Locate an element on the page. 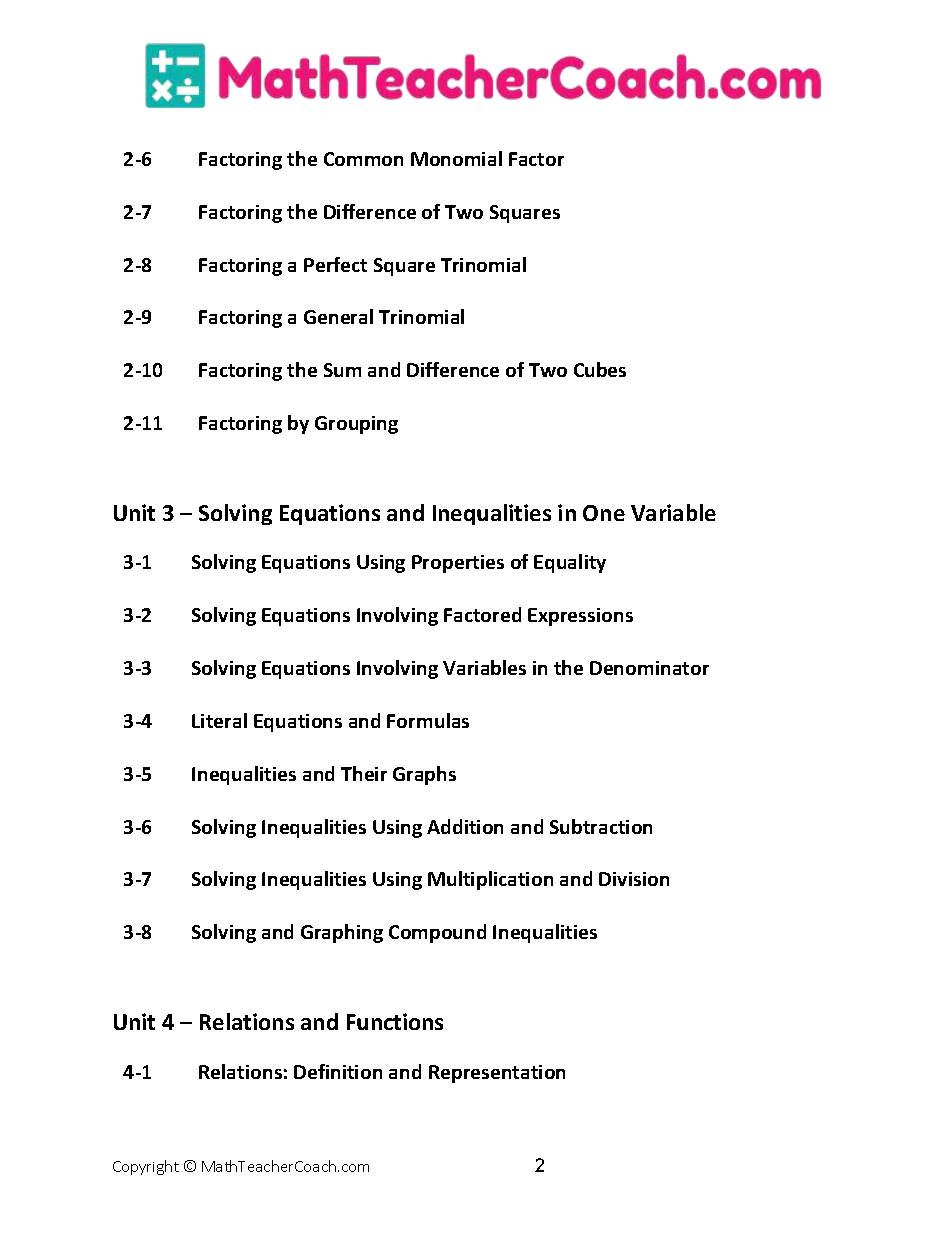 The height and width of the page is (1233, 952). Representation is located at coordinates (497, 1074).
